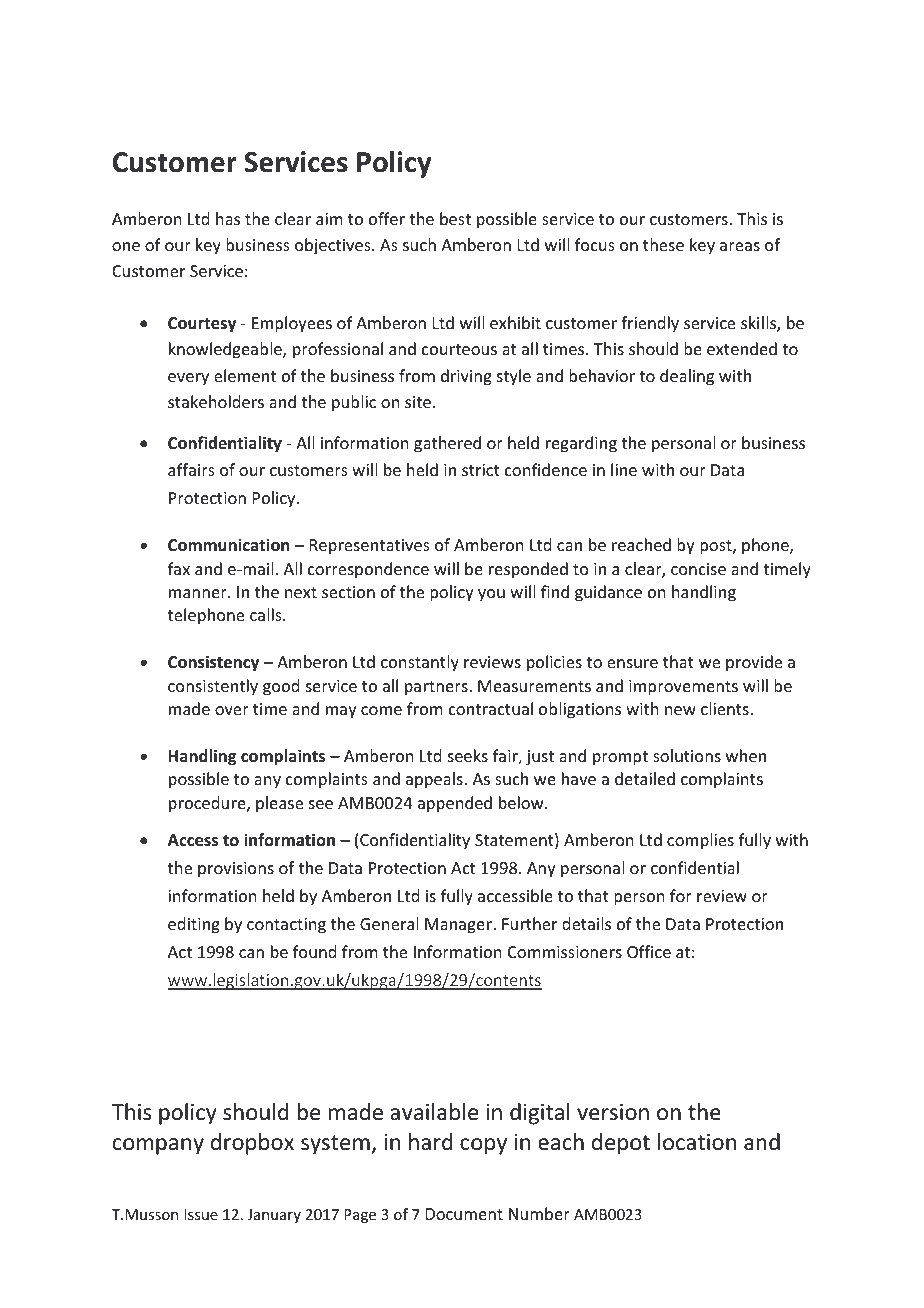 This screenshot has height=1308, width=924. I want to click on contractual, so click(491, 708).
